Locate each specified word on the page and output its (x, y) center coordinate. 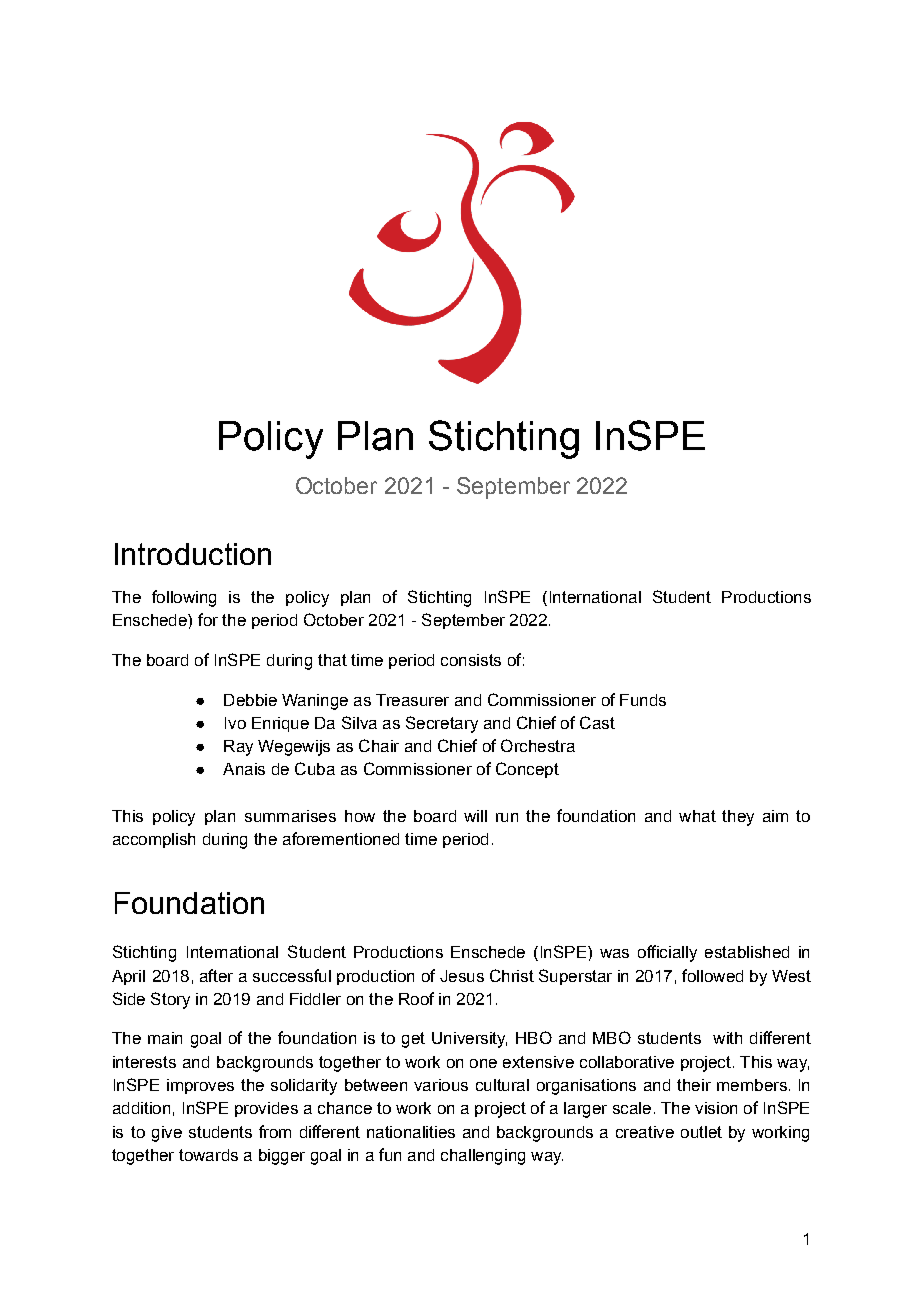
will (475, 816)
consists (471, 660)
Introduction (193, 554)
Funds (643, 700)
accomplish (154, 840)
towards (208, 1155)
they (738, 818)
